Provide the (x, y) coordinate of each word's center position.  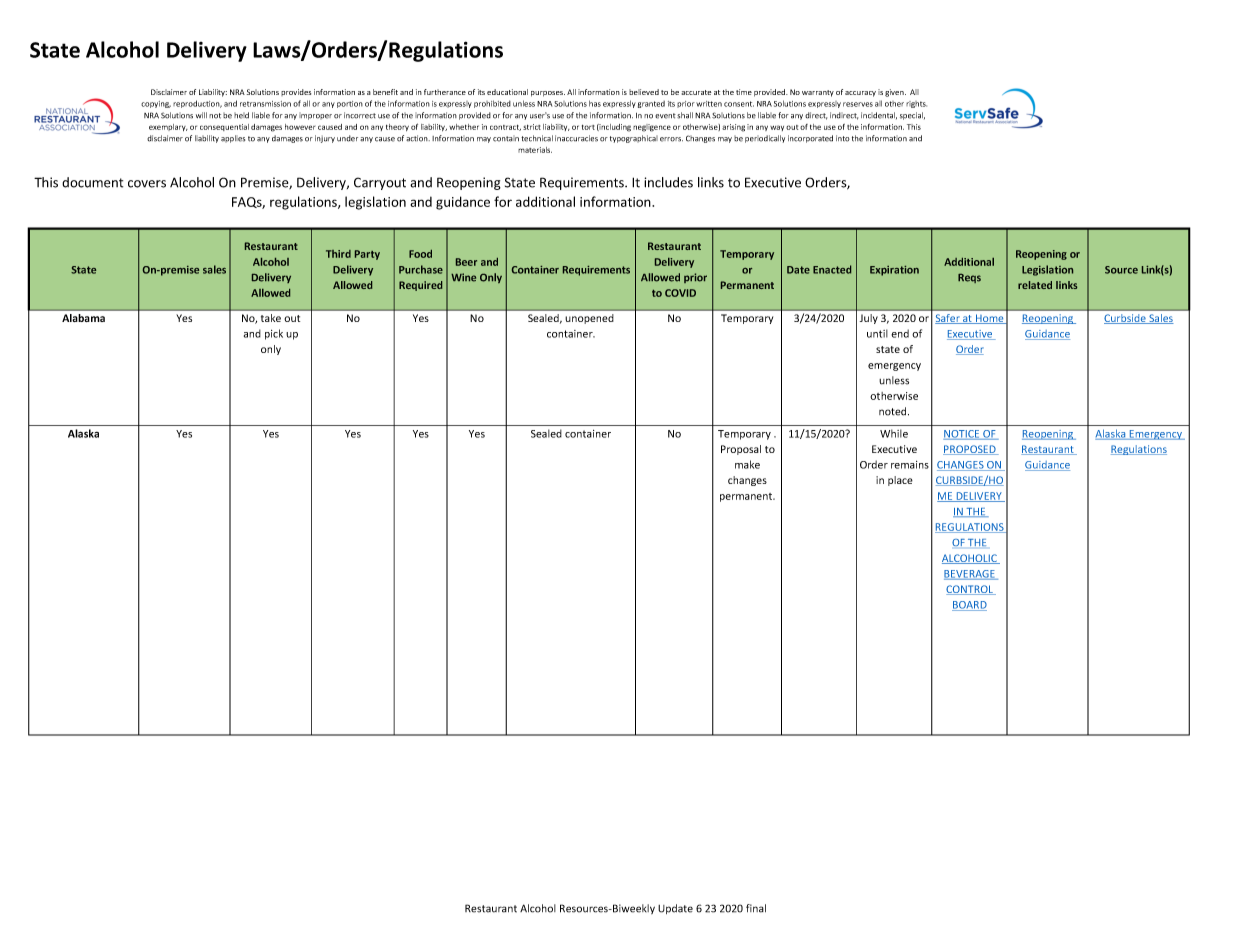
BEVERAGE (970, 575)
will (201, 115)
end (900, 333)
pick (274, 334)
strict (532, 127)
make (747, 464)
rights (916, 104)
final (756, 908)
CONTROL (971, 590)
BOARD (969, 606)
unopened (589, 319)
